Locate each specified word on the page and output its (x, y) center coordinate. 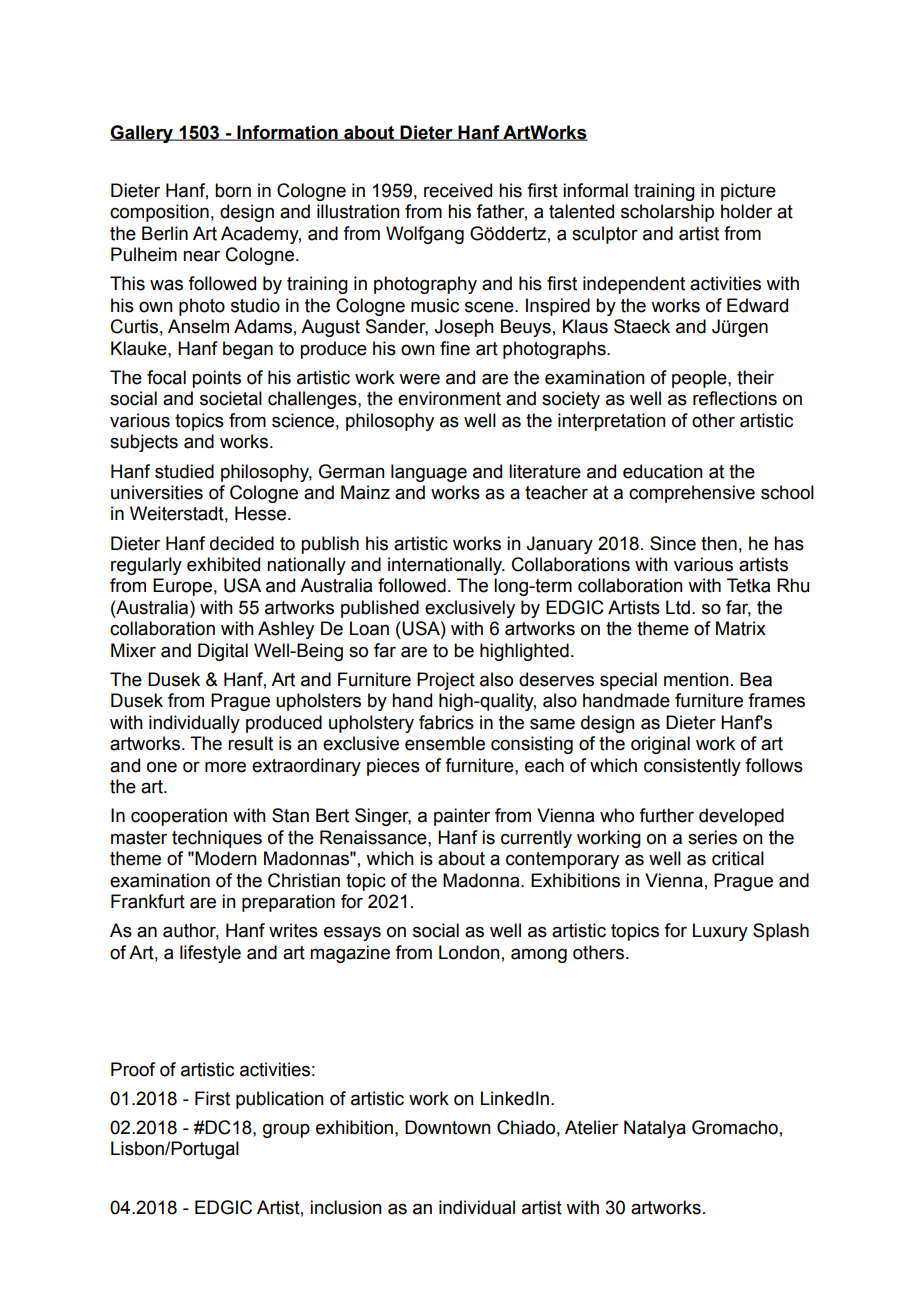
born (233, 190)
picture (748, 192)
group (286, 1131)
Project (446, 681)
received (458, 190)
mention (696, 679)
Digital (223, 652)
